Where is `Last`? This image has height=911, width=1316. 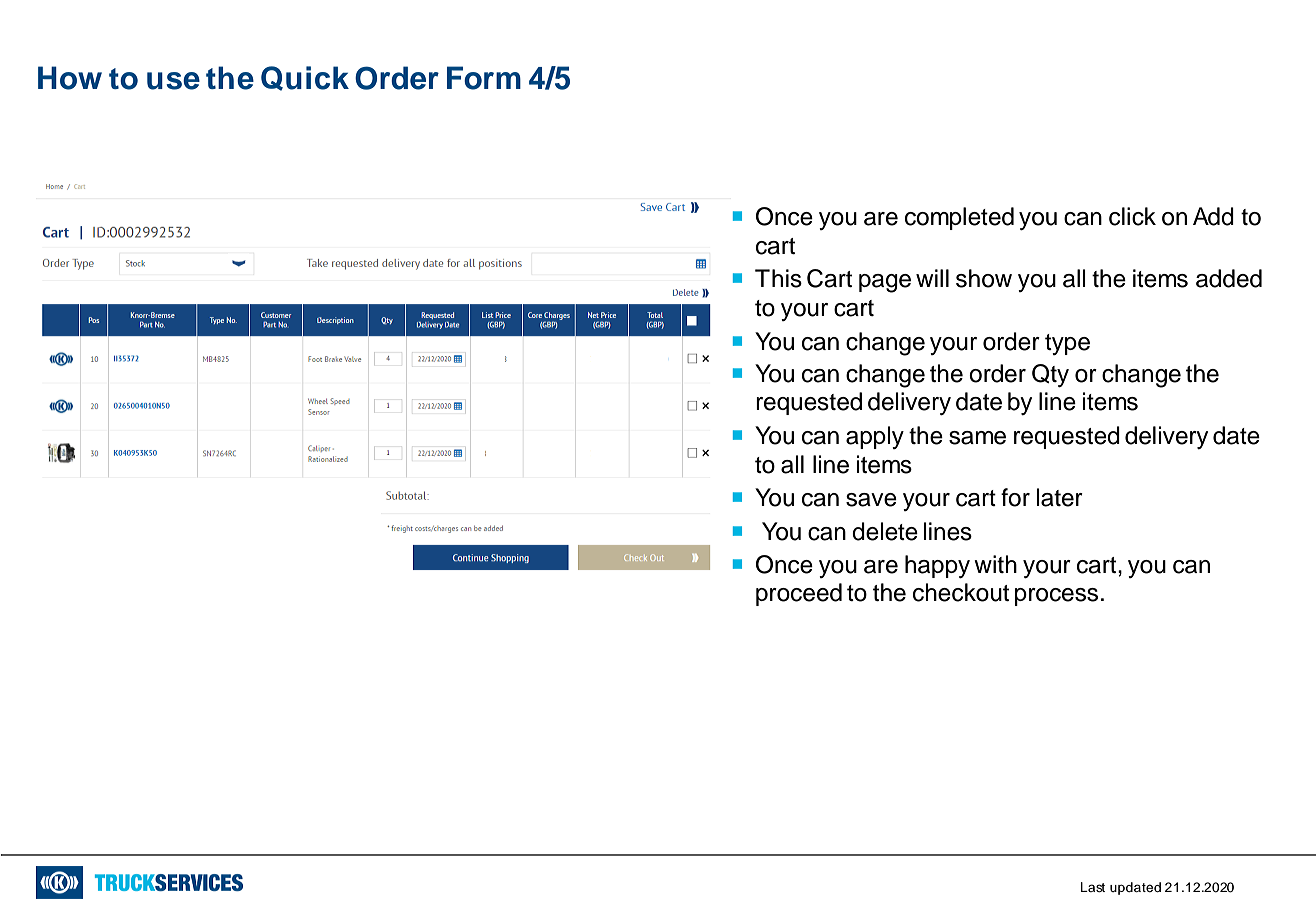
Last is located at coordinates (1093, 887).
